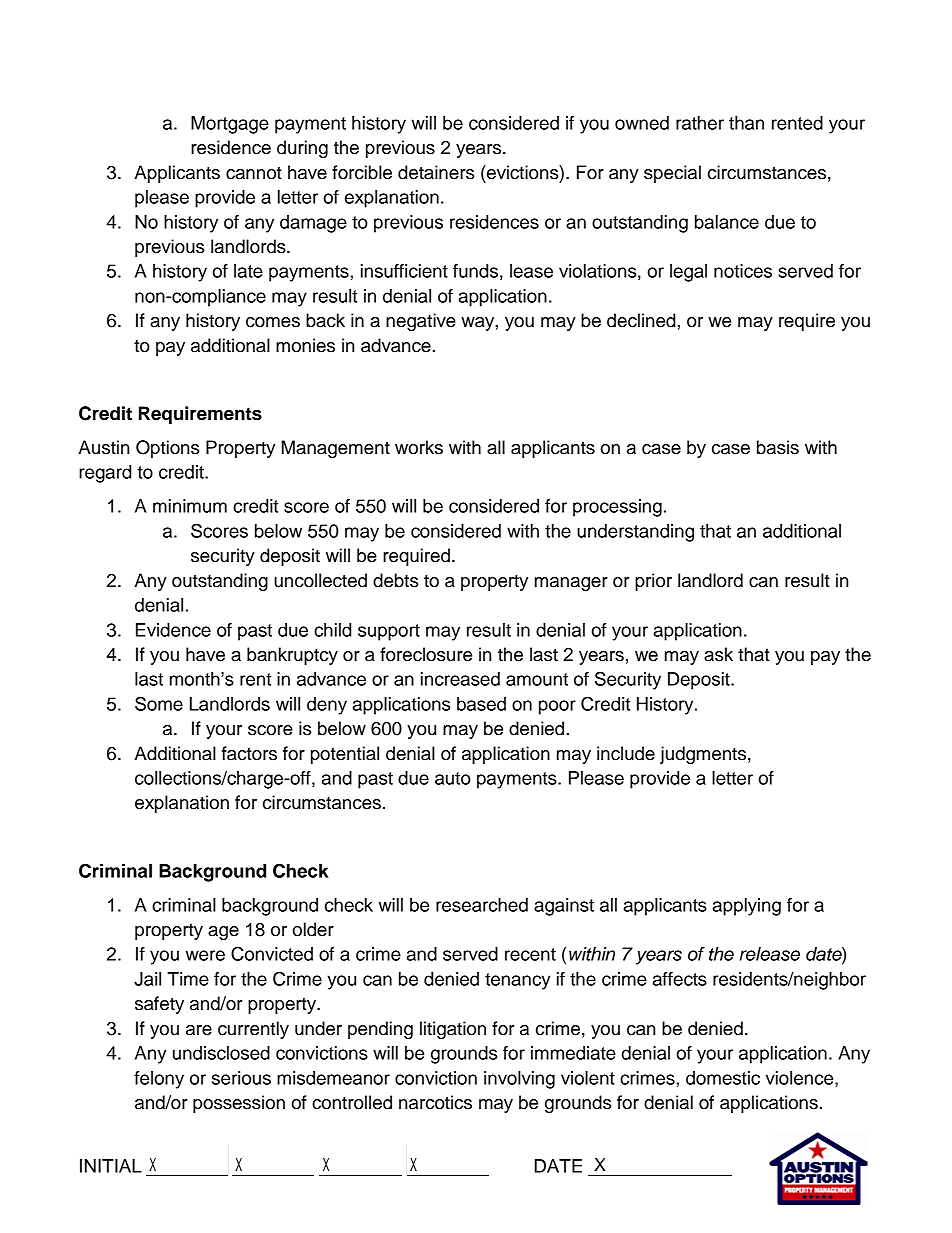 The image size is (952, 1233). I want to click on possession, so click(239, 1104).
